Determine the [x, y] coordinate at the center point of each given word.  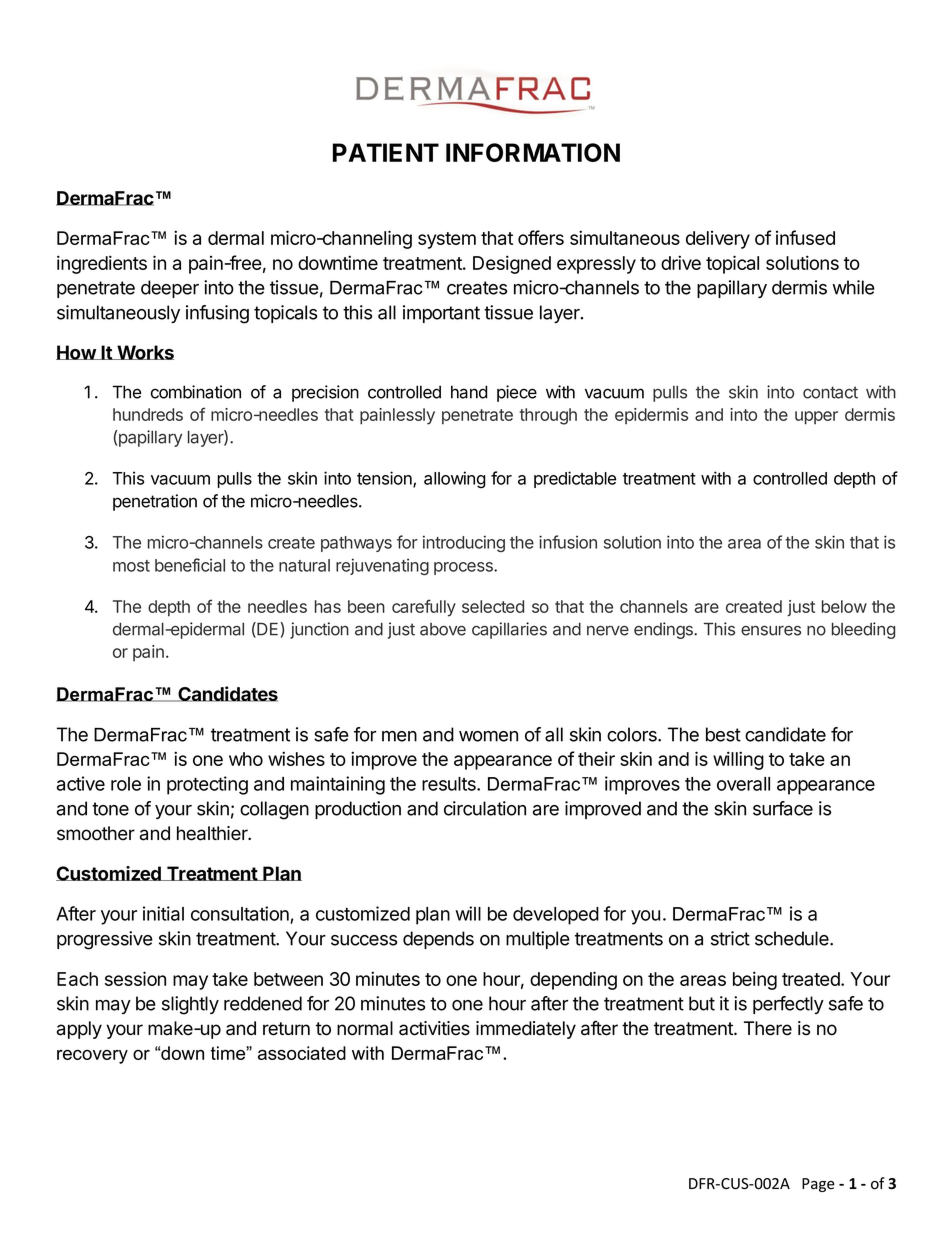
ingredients [102, 264]
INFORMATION [533, 152]
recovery [92, 1057]
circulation [485, 808]
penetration [155, 502]
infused [805, 237]
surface [783, 808]
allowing [455, 480]
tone [110, 809]
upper [816, 418]
